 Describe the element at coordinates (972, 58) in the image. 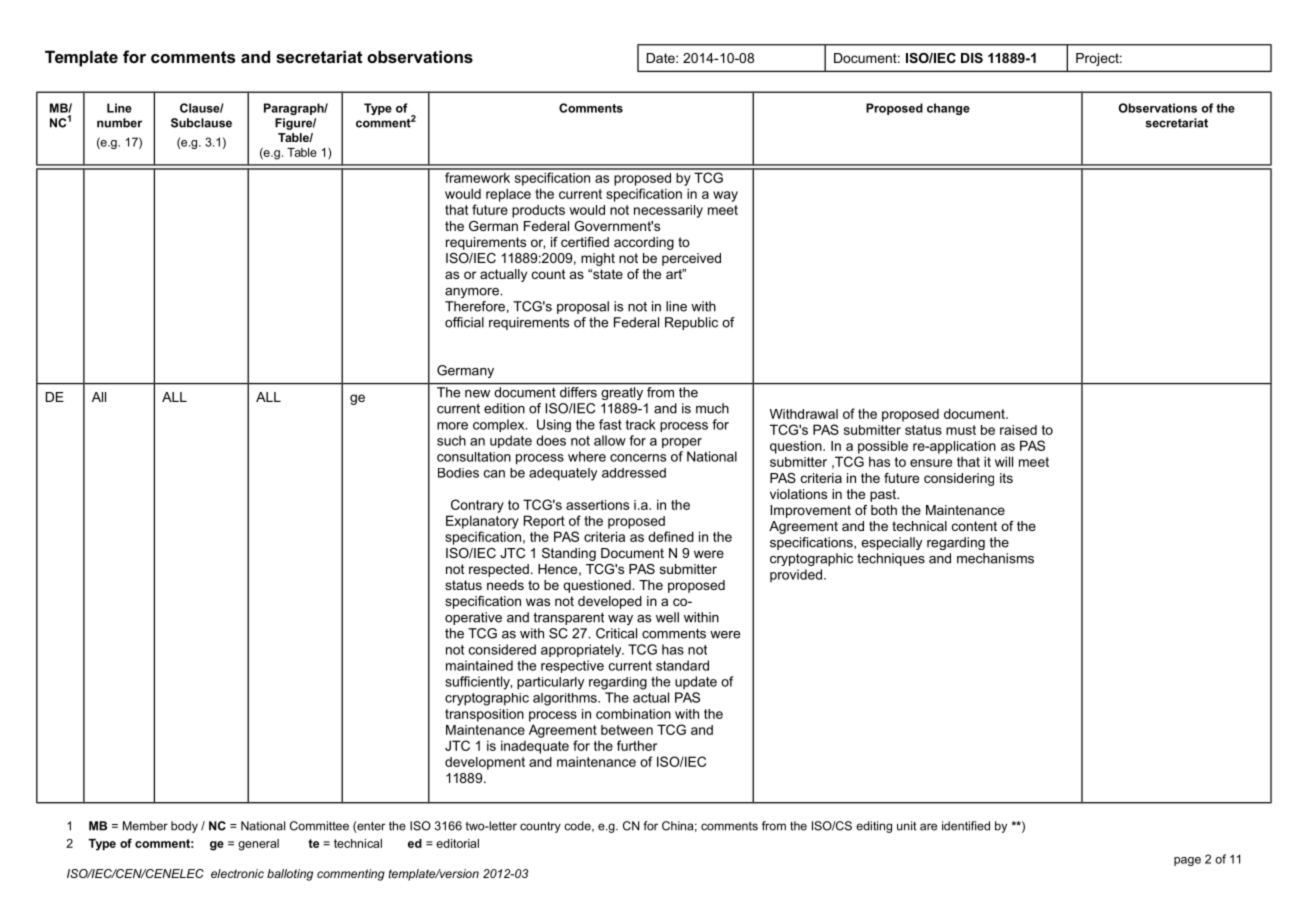

I see `DIS` at that location.
